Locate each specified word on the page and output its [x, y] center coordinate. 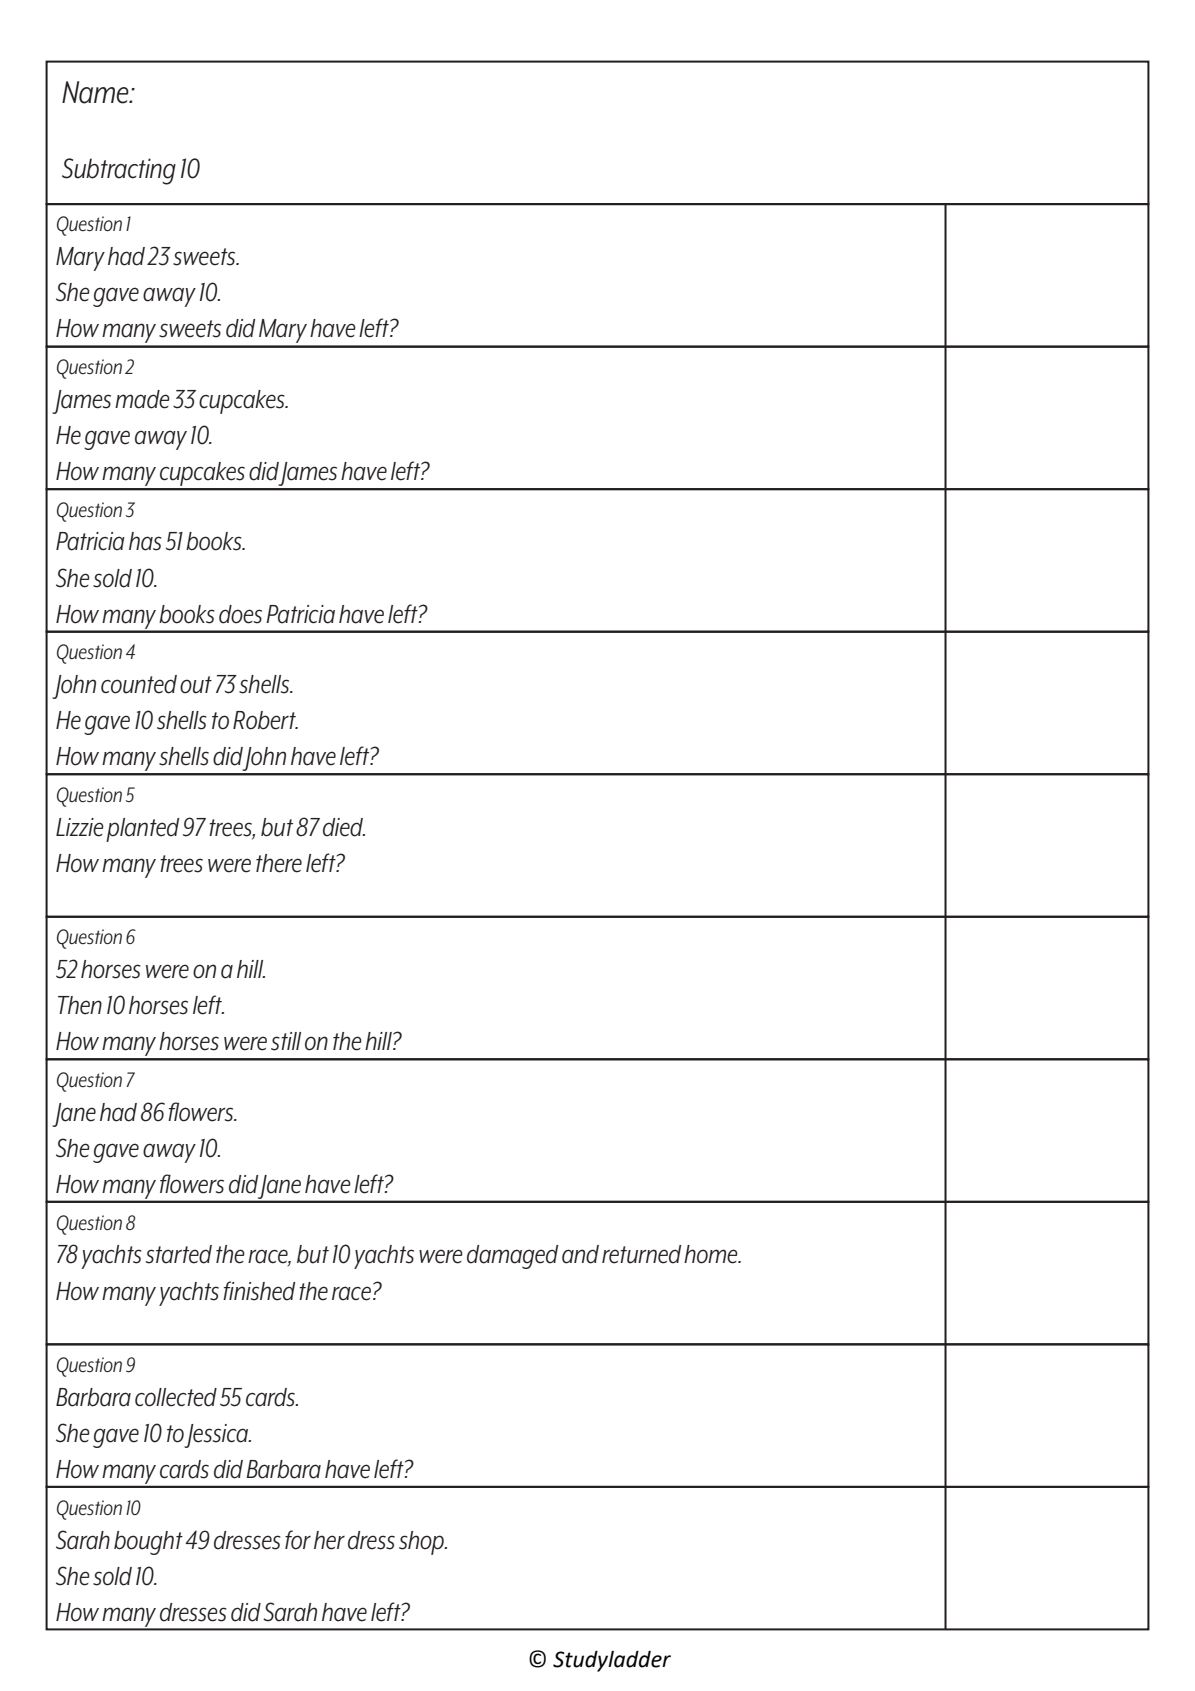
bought [148, 1543]
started [179, 1254]
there [279, 863]
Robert [265, 720]
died [344, 827]
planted [142, 830]
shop [423, 1543]
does [240, 614]
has [145, 541]
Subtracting [119, 171]
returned [641, 1254]
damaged [512, 1257]
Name [96, 92]
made [142, 399]
